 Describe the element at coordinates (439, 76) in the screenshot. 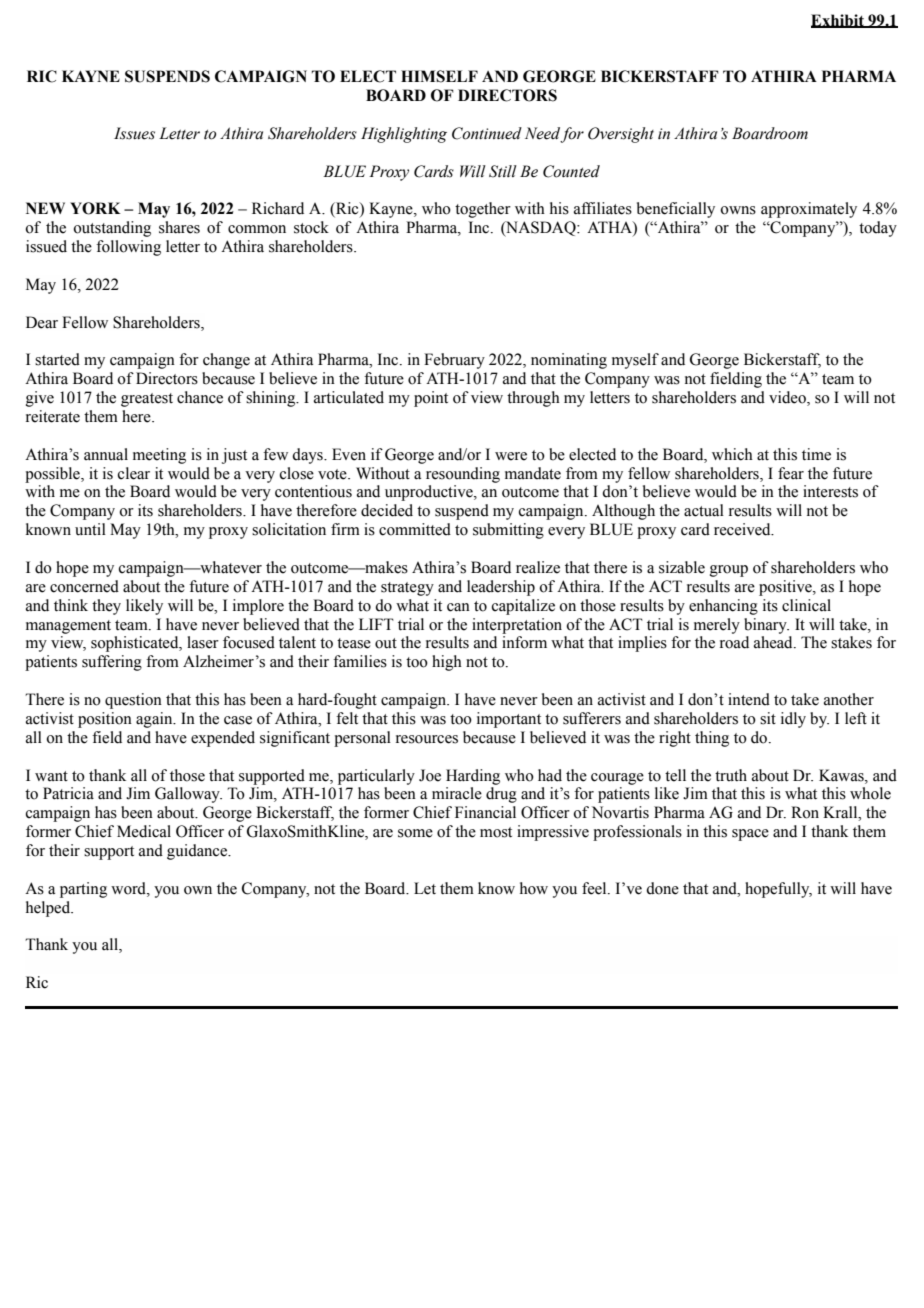

I see `HIMSELF` at that location.
